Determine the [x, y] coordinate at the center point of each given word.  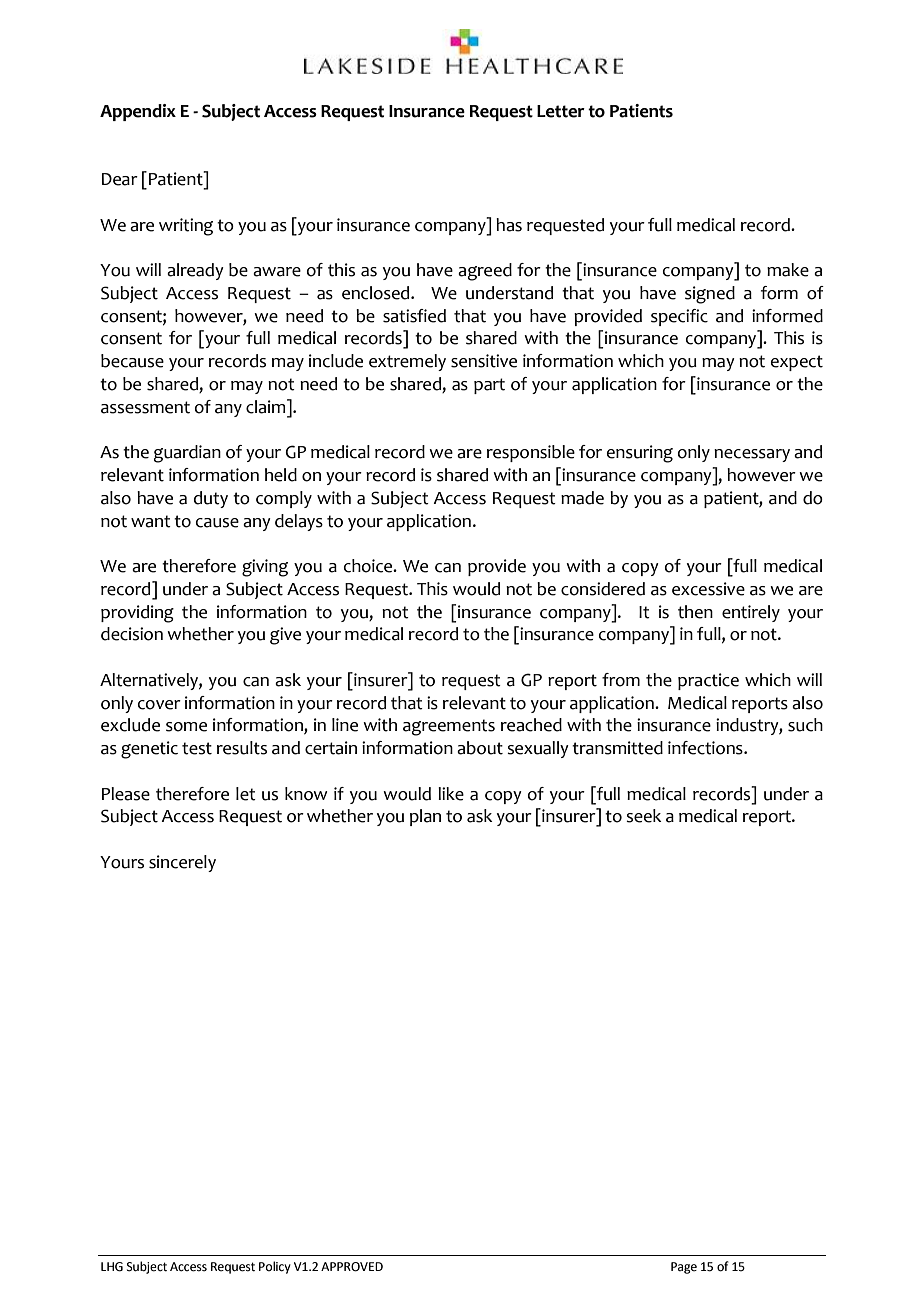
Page [684, 1268]
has [509, 225]
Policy [275, 1267]
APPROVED [352, 1267]
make [788, 270]
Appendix [138, 112]
